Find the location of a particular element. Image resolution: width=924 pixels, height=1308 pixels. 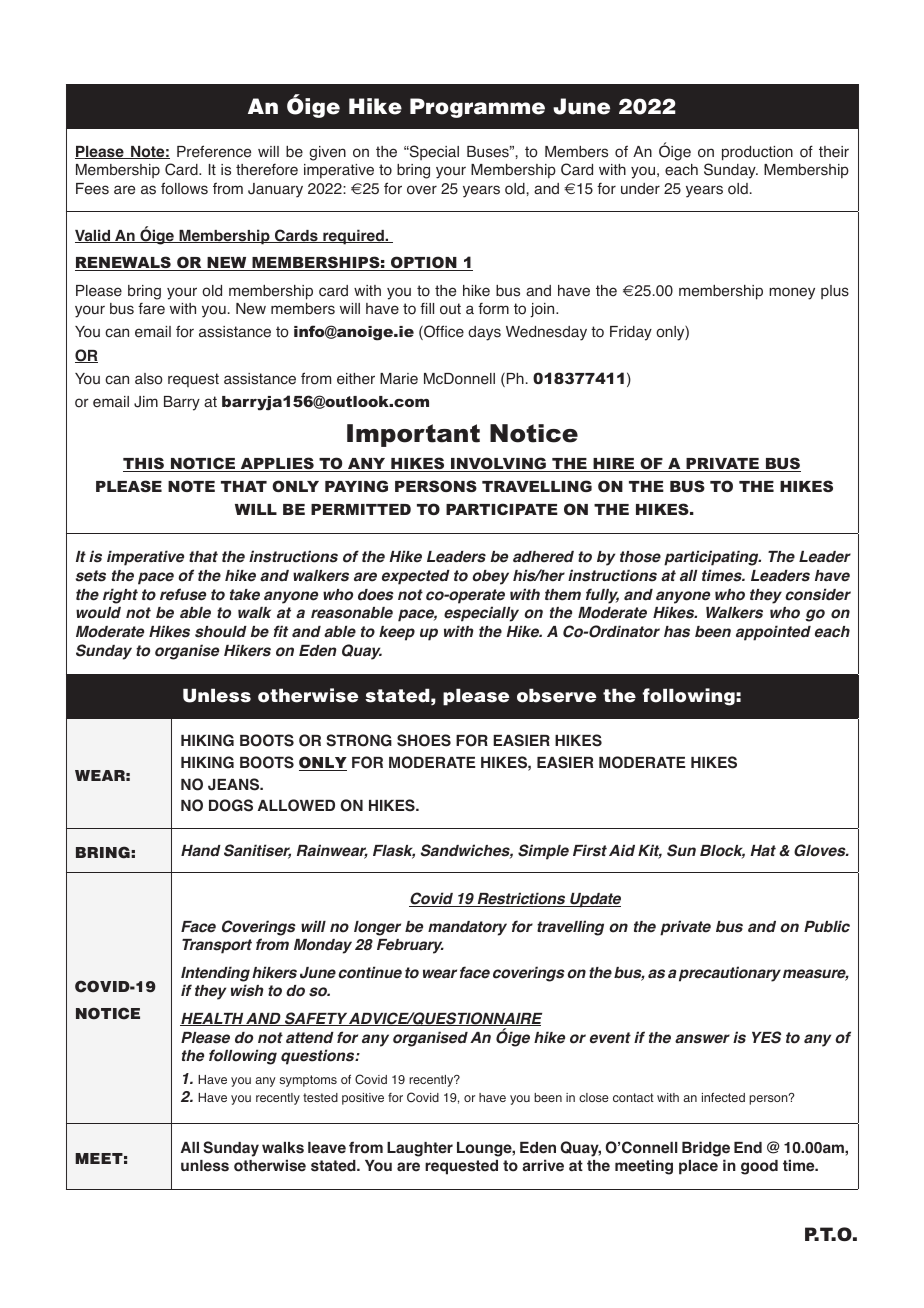

mandatory is located at coordinates (467, 928).
